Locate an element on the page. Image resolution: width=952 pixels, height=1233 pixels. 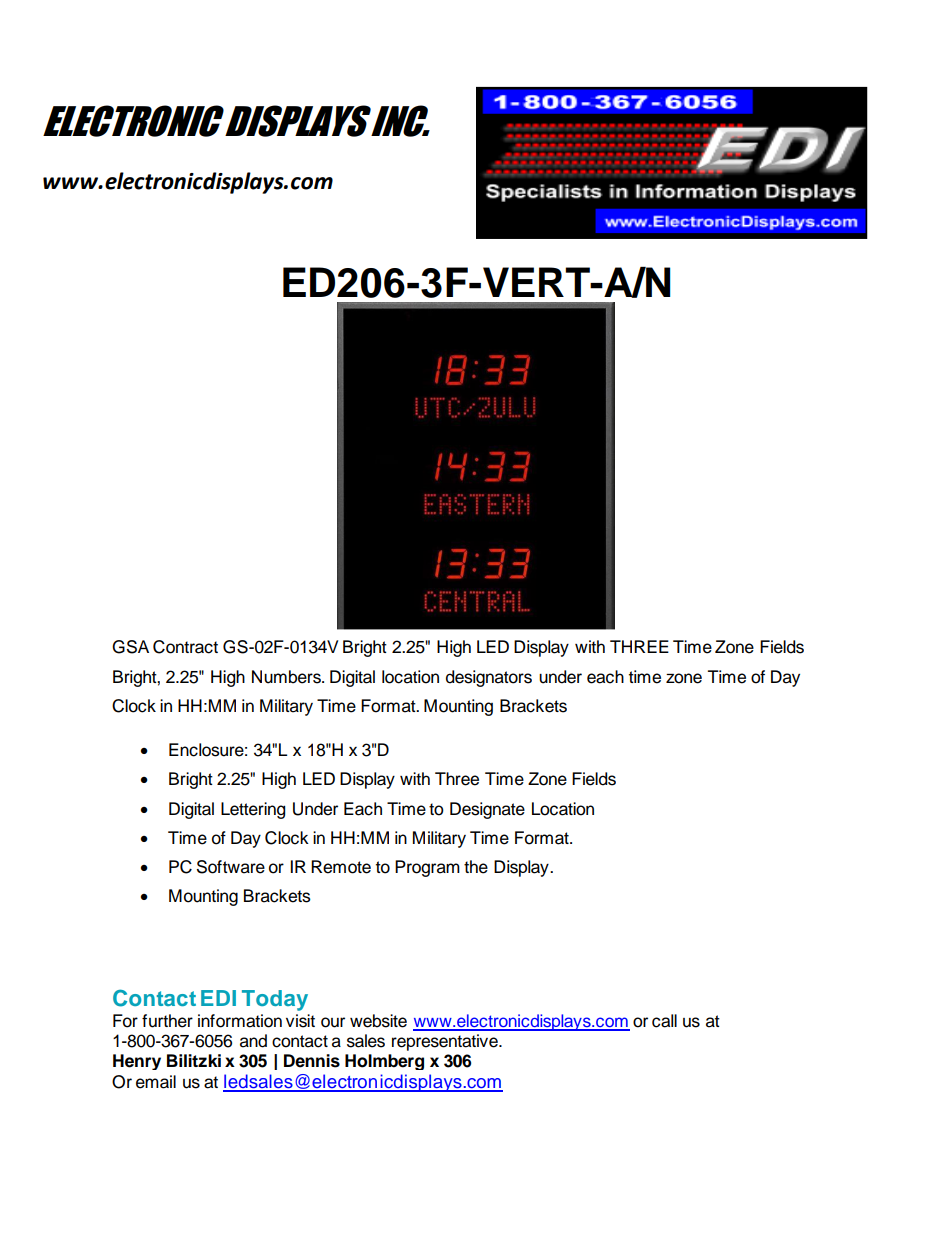
Holmberg is located at coordinates (384, 1062).
